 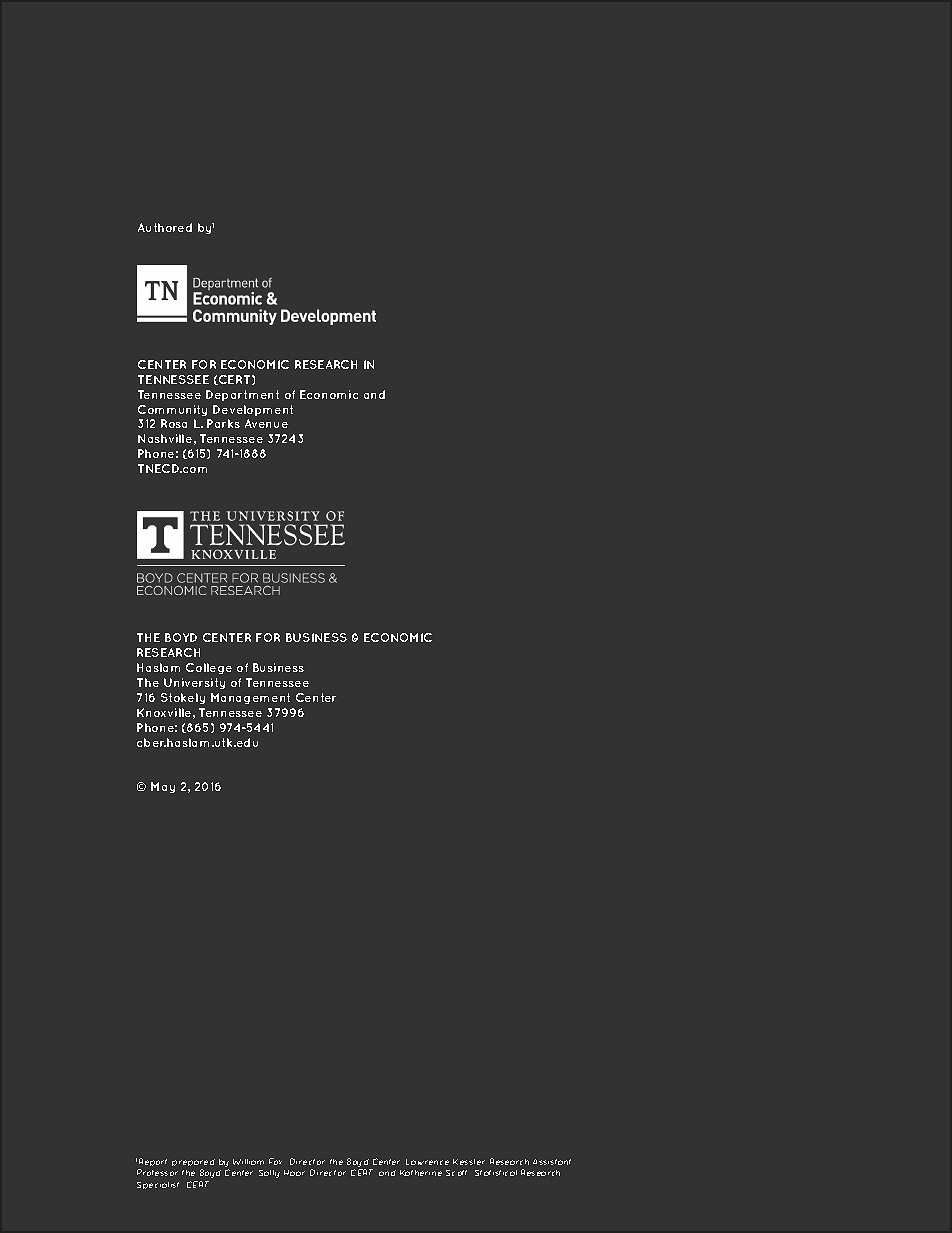 I want to click on Department, so click(x=242, y=395).
